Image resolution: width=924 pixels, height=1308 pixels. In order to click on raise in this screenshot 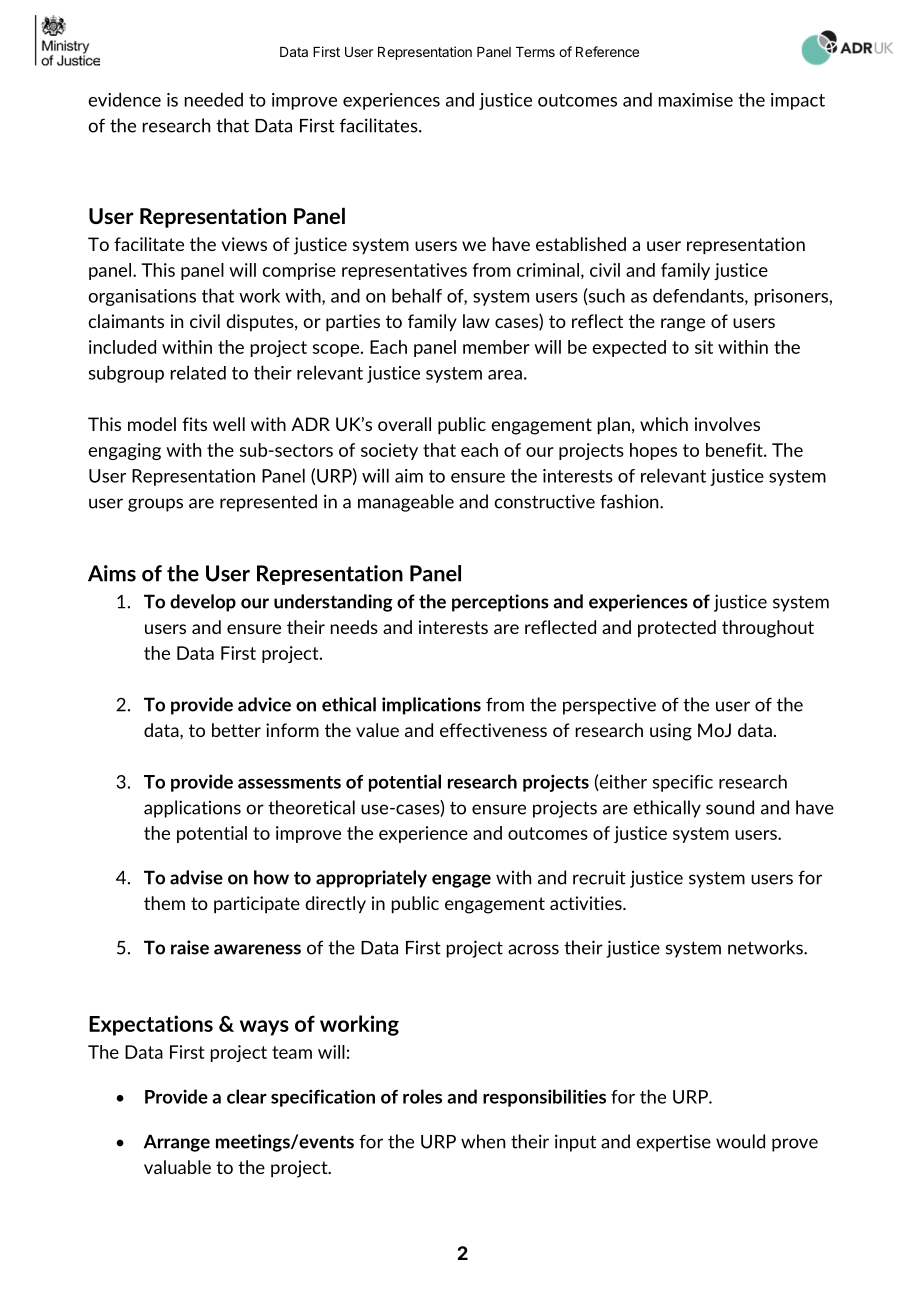, I will do `click(190, 947)`.
